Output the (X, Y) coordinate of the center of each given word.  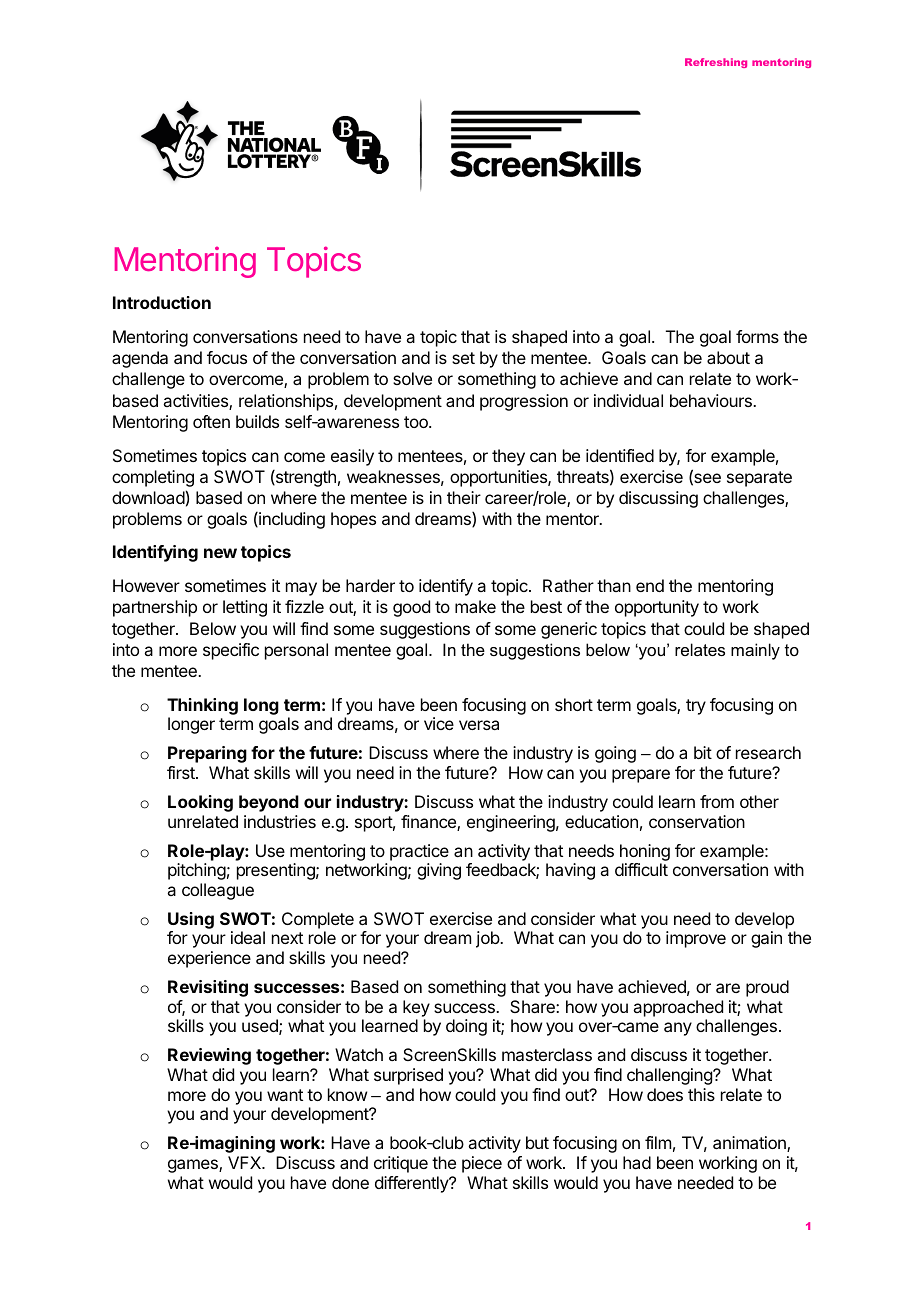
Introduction (162, 302)
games (194, 1166)
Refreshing (716, 63)
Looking (200, 803)
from (717, 801)
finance (429, 823)
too (417, 422)
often (211, 421)
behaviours (712, 400)
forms (757, 336)
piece (482, 1164)
